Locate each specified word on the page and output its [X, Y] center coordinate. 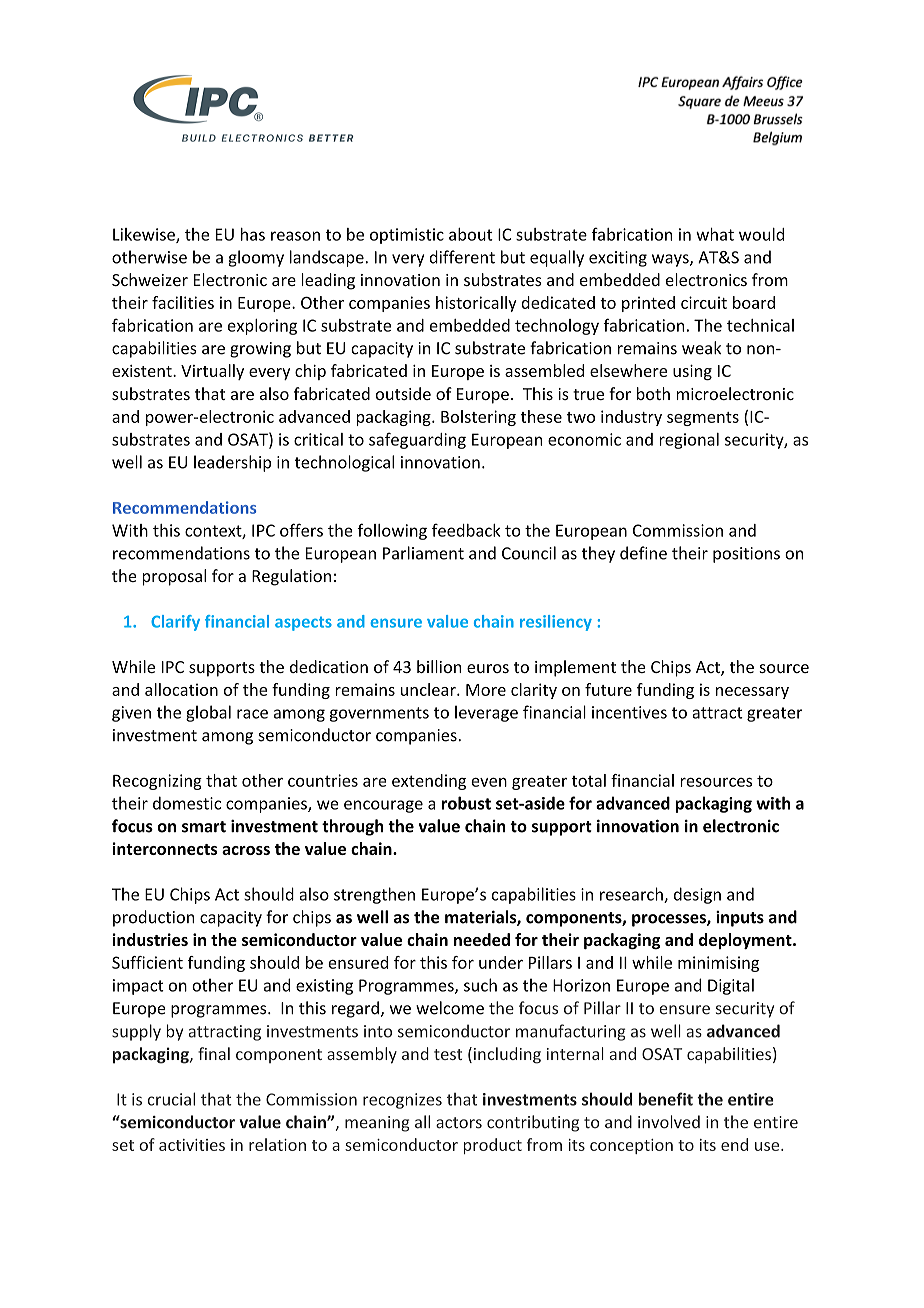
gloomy [256, 258]
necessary [752, 693]
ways [671, 260]
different [462, 257]
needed [482, 939]
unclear [429, 689]
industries [150, 939]
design [697, 895]
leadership [232, 463]
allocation [181, 689]
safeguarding [417, 440]
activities [192, 1145]
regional [689, 441]
